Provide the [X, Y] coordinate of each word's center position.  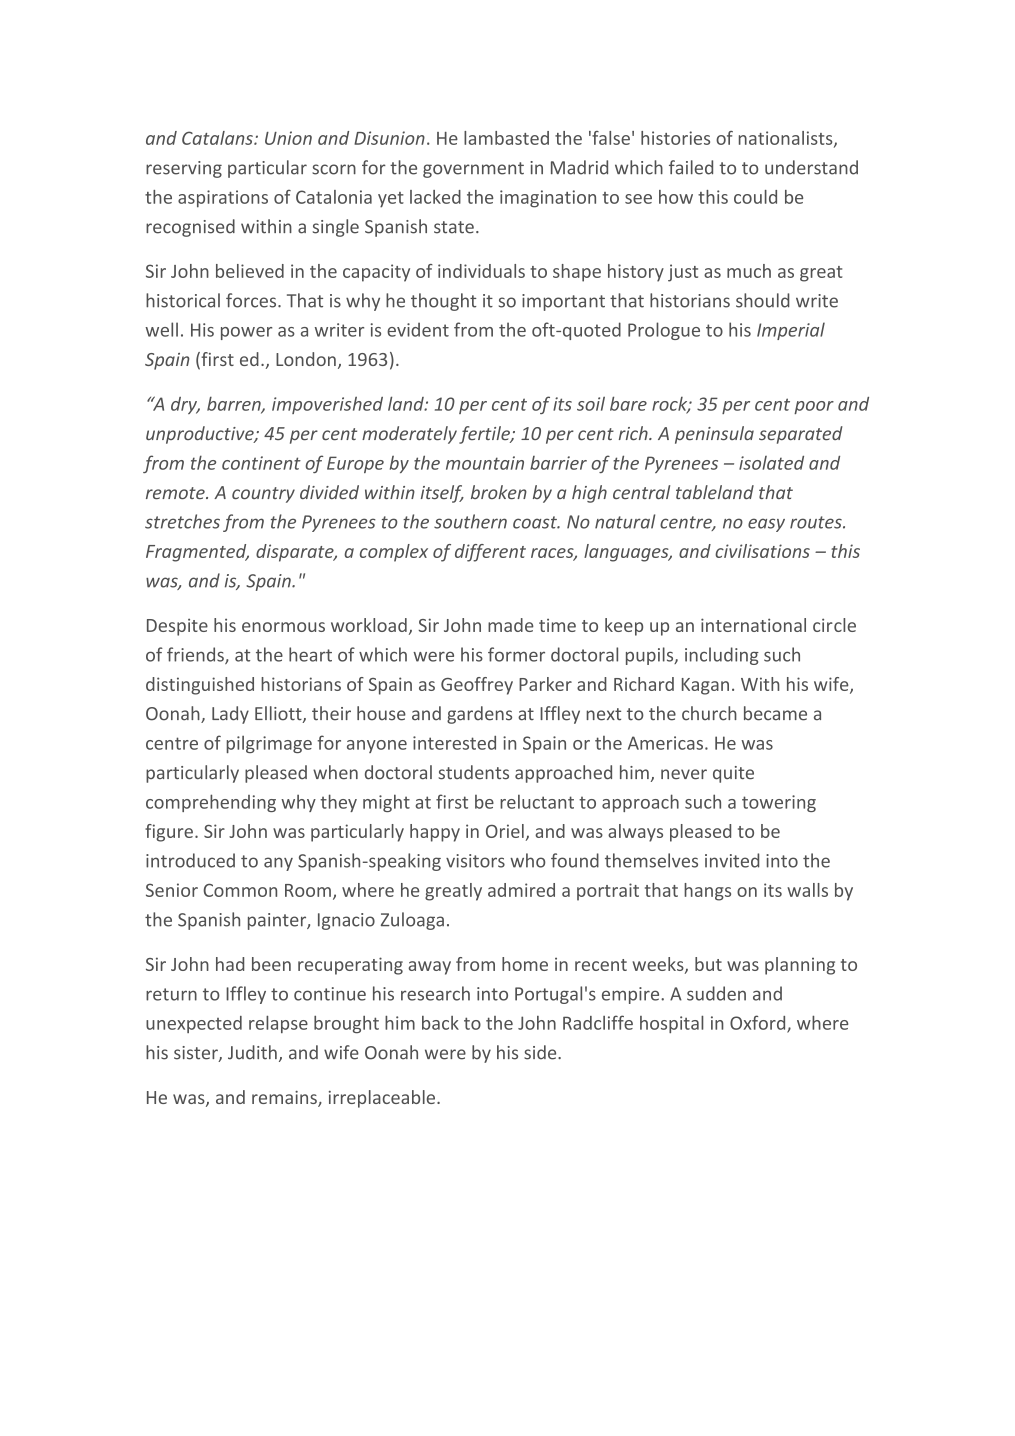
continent [261, 463]
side [541, 1052]
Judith [252, 1052]
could [755, 197]
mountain [485, 463]
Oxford [759, 1023]
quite [733, 774]
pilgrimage [269, 744]
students [473, 772]
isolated [771, 463]
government [473, 170]
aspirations [223, 199]
